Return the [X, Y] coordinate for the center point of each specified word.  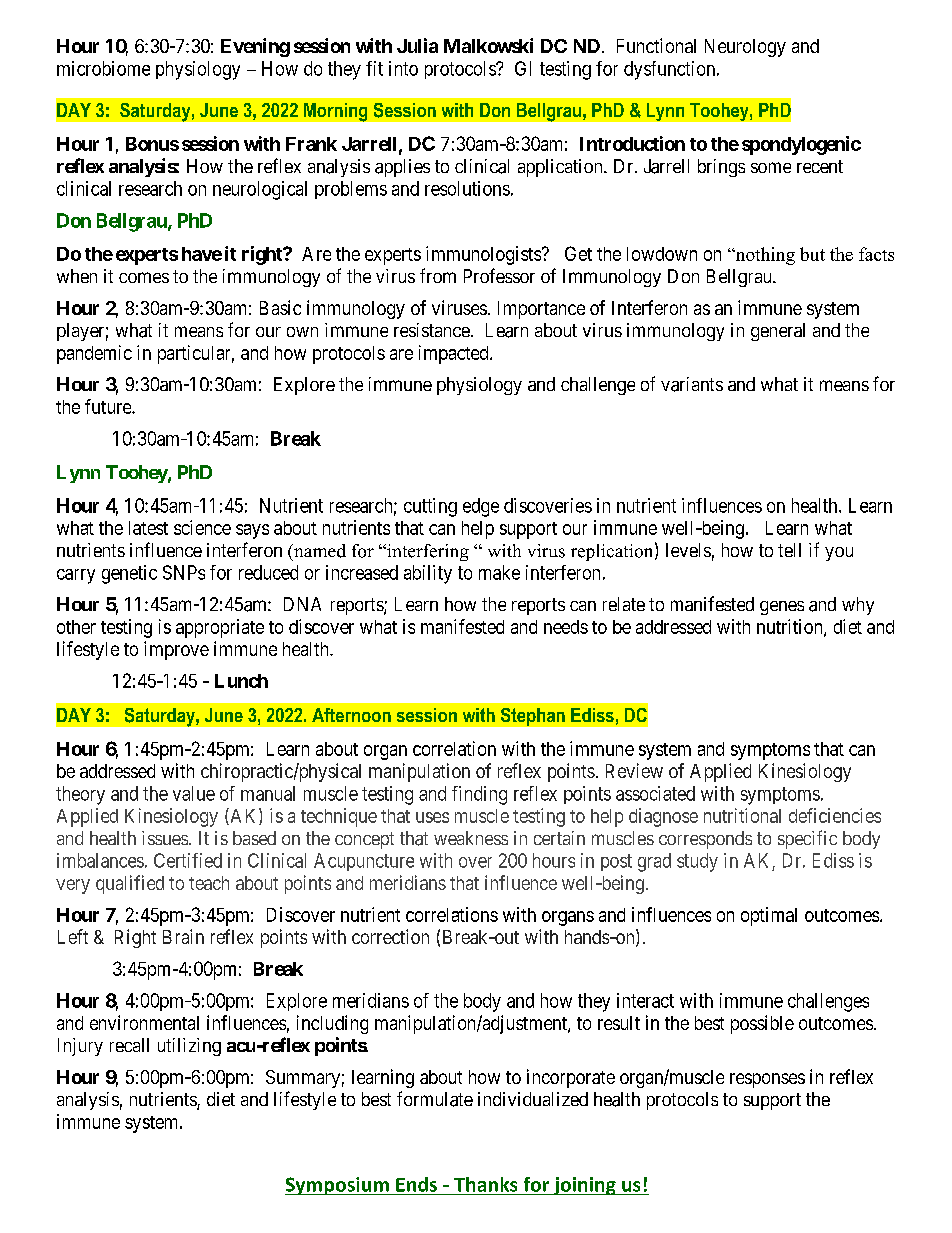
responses [767, 1080]
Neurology [745, 48]
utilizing [189, 1047]
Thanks [485, 1184]
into [403, 68]
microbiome [103, 68]
